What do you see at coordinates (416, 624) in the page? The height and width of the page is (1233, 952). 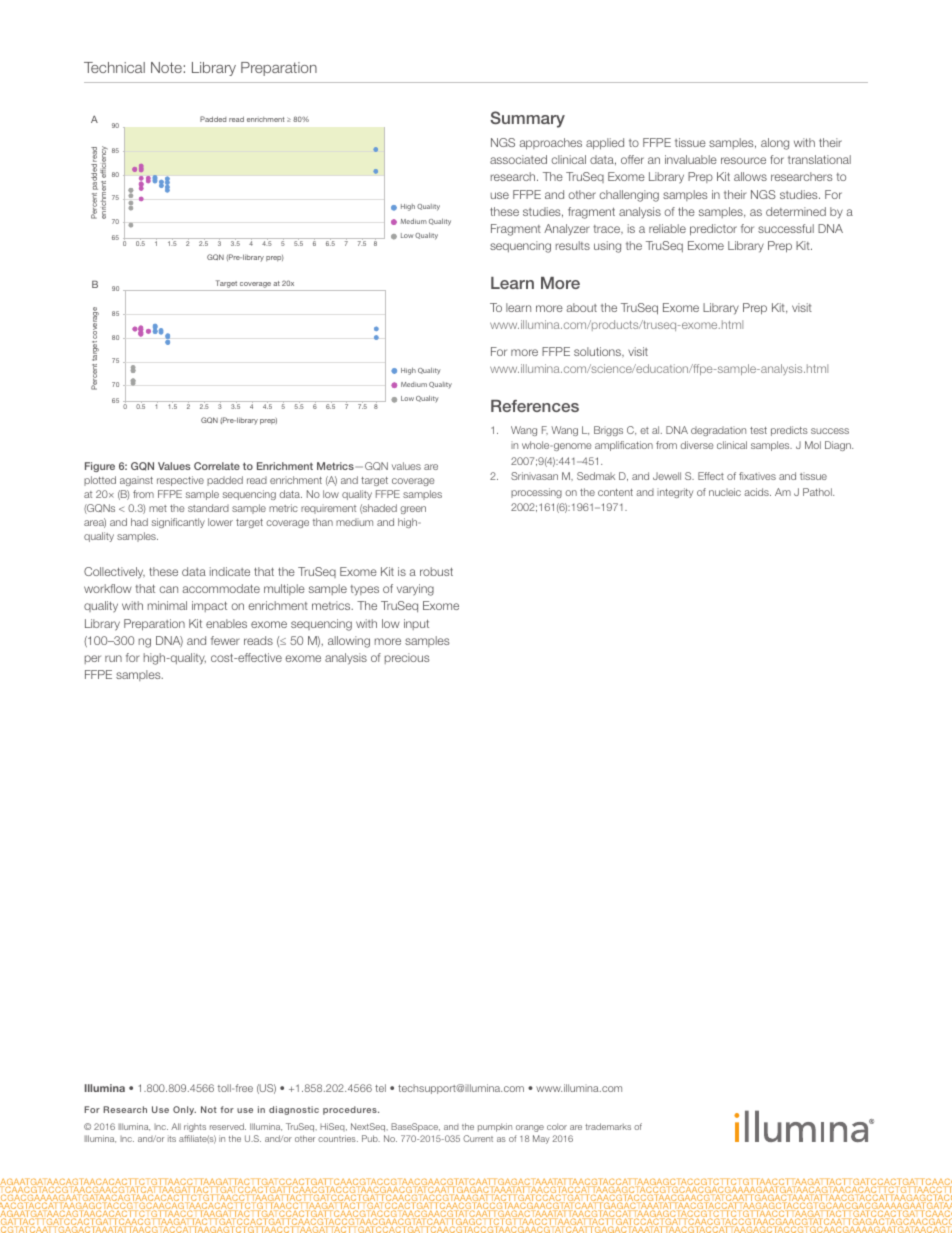 I see `input` at bounding box center [416, 624].
